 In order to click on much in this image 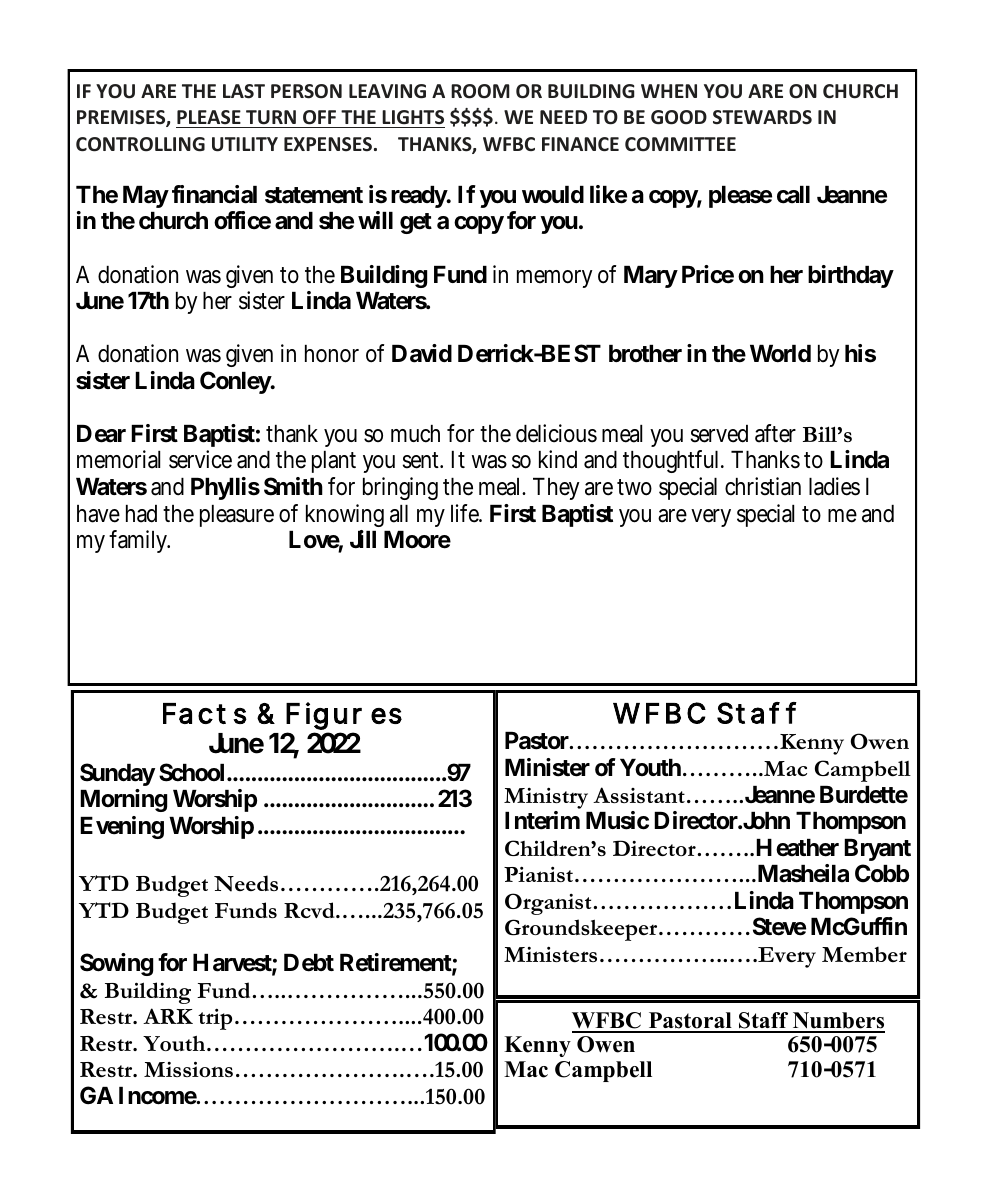, I will do `click(415, 434)`.
